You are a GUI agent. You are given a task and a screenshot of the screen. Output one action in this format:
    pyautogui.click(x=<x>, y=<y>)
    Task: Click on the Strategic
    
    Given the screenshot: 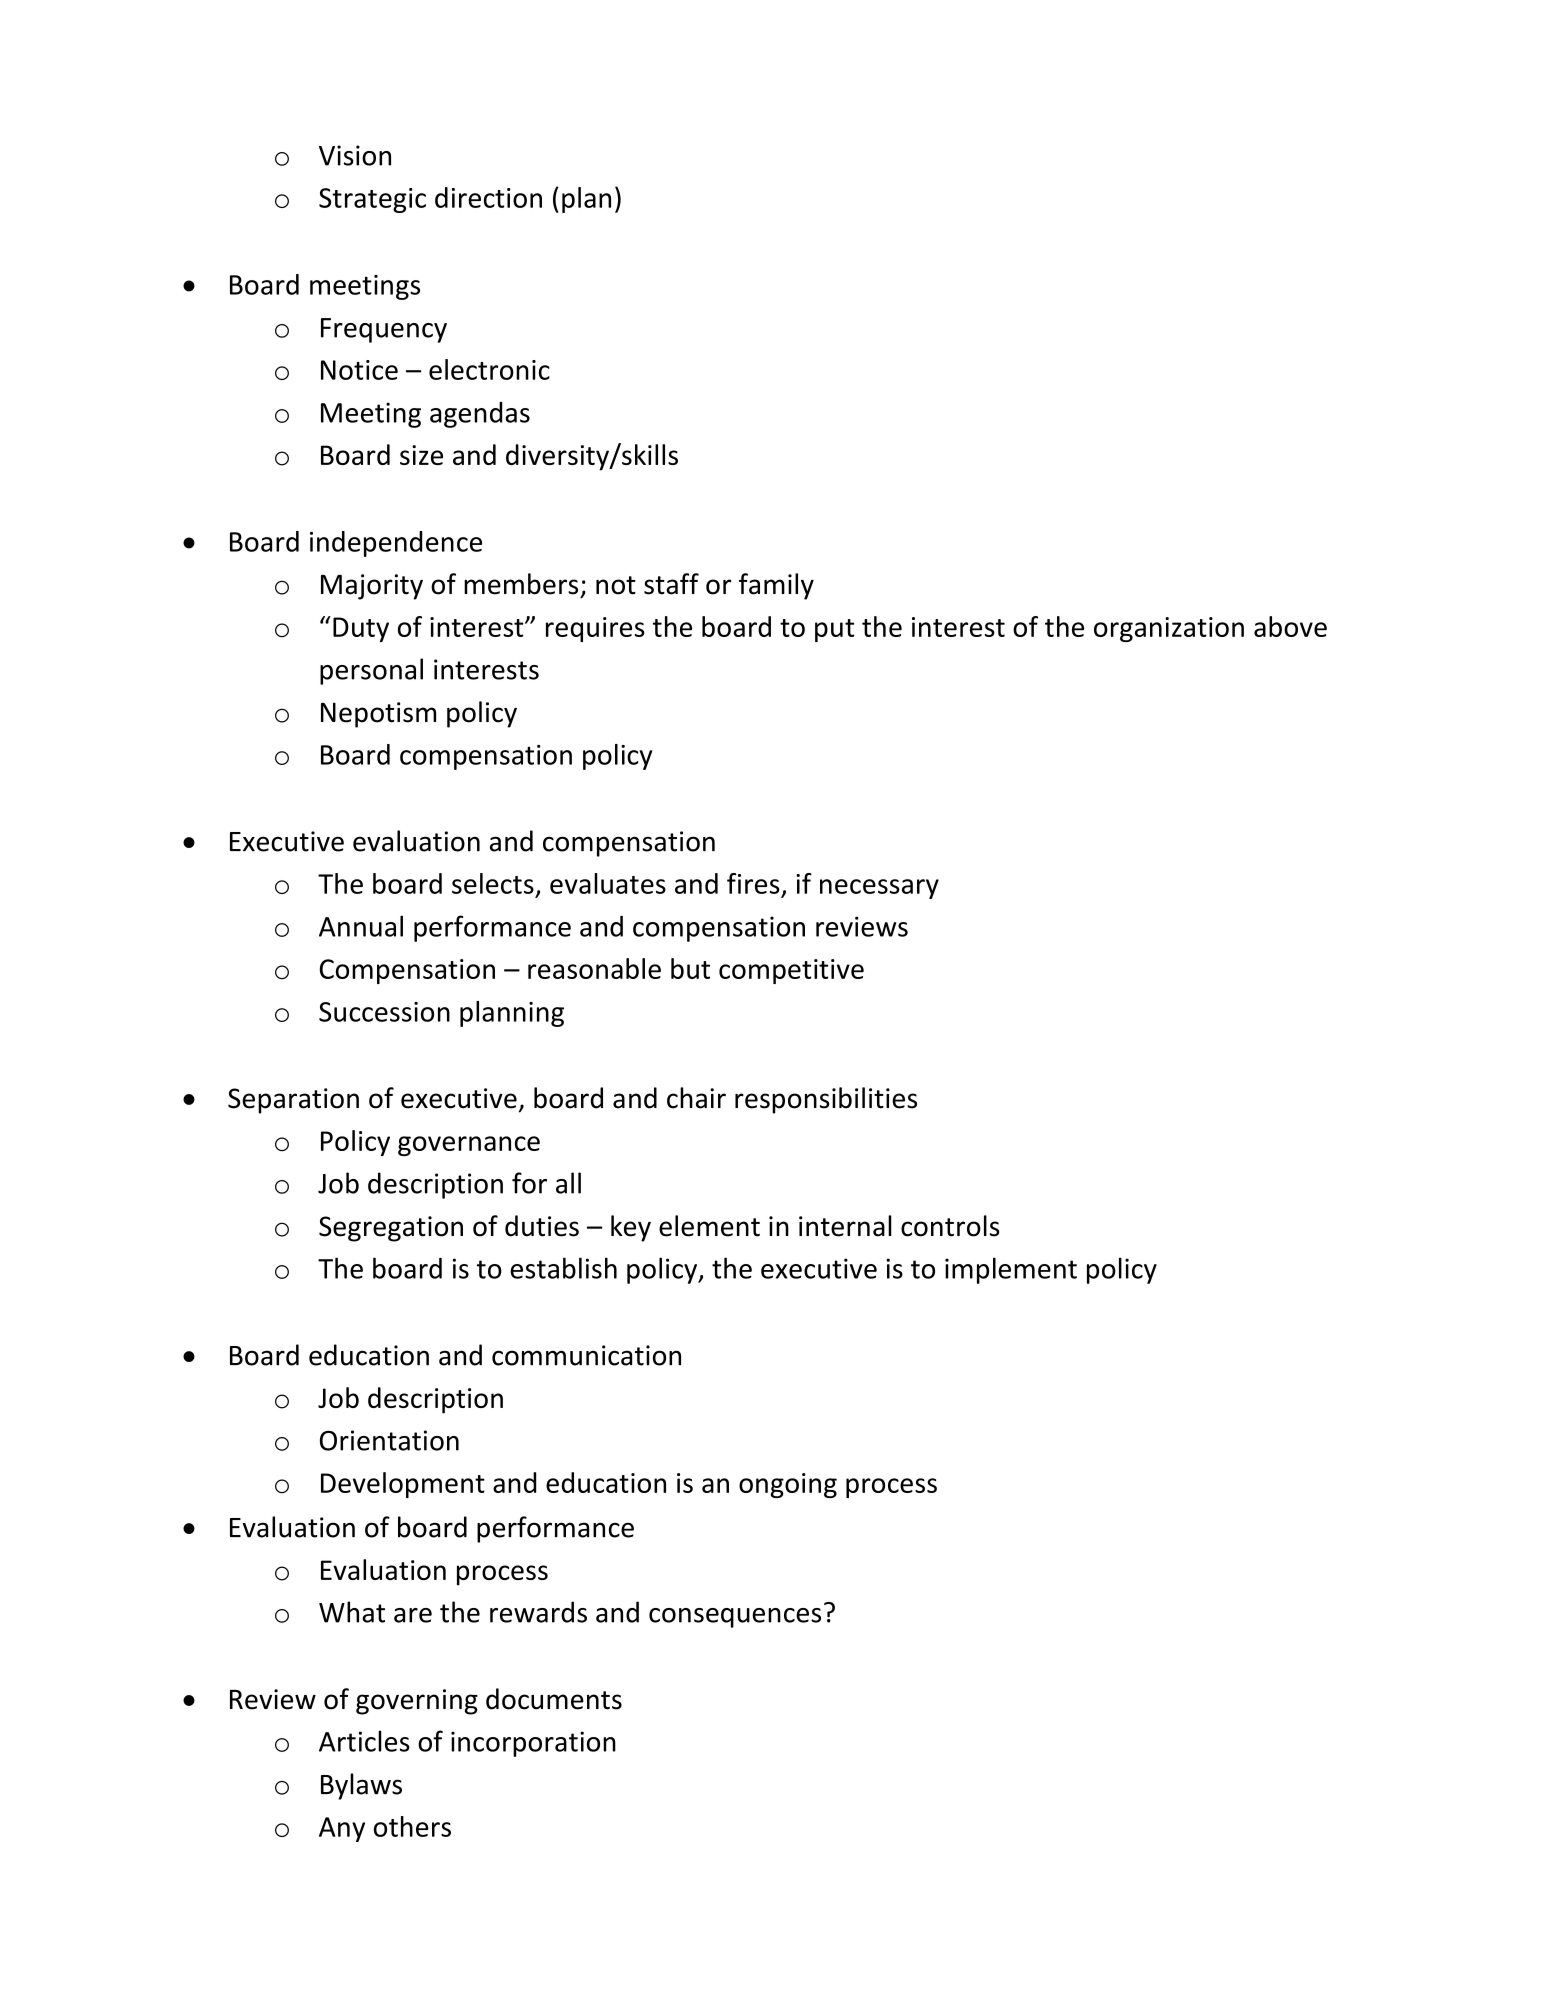 What is the action you would take?
    pyautogui.click(x=372, y=200)
